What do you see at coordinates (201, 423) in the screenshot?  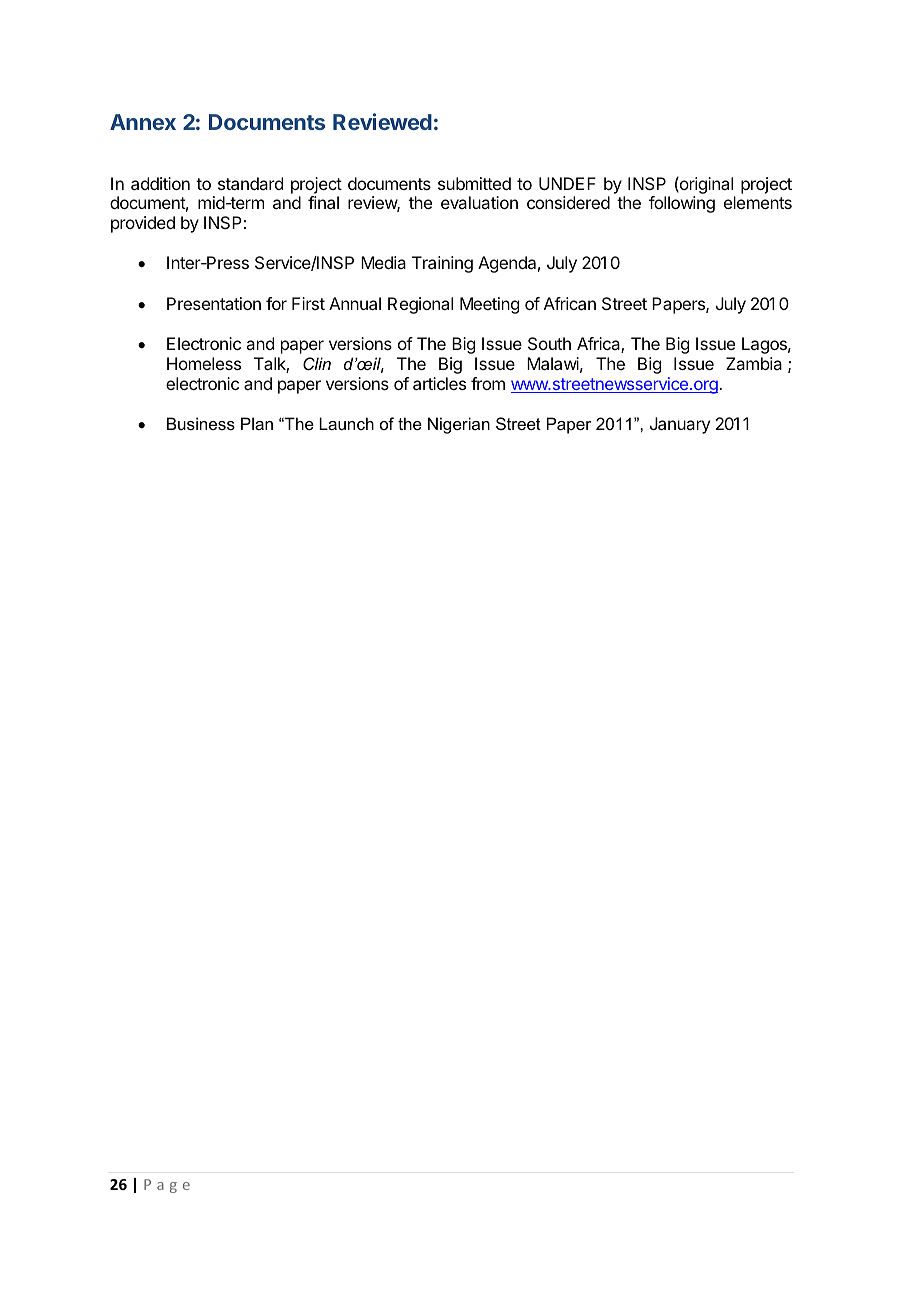 I see `Business` at bounding box center [201, 423].
